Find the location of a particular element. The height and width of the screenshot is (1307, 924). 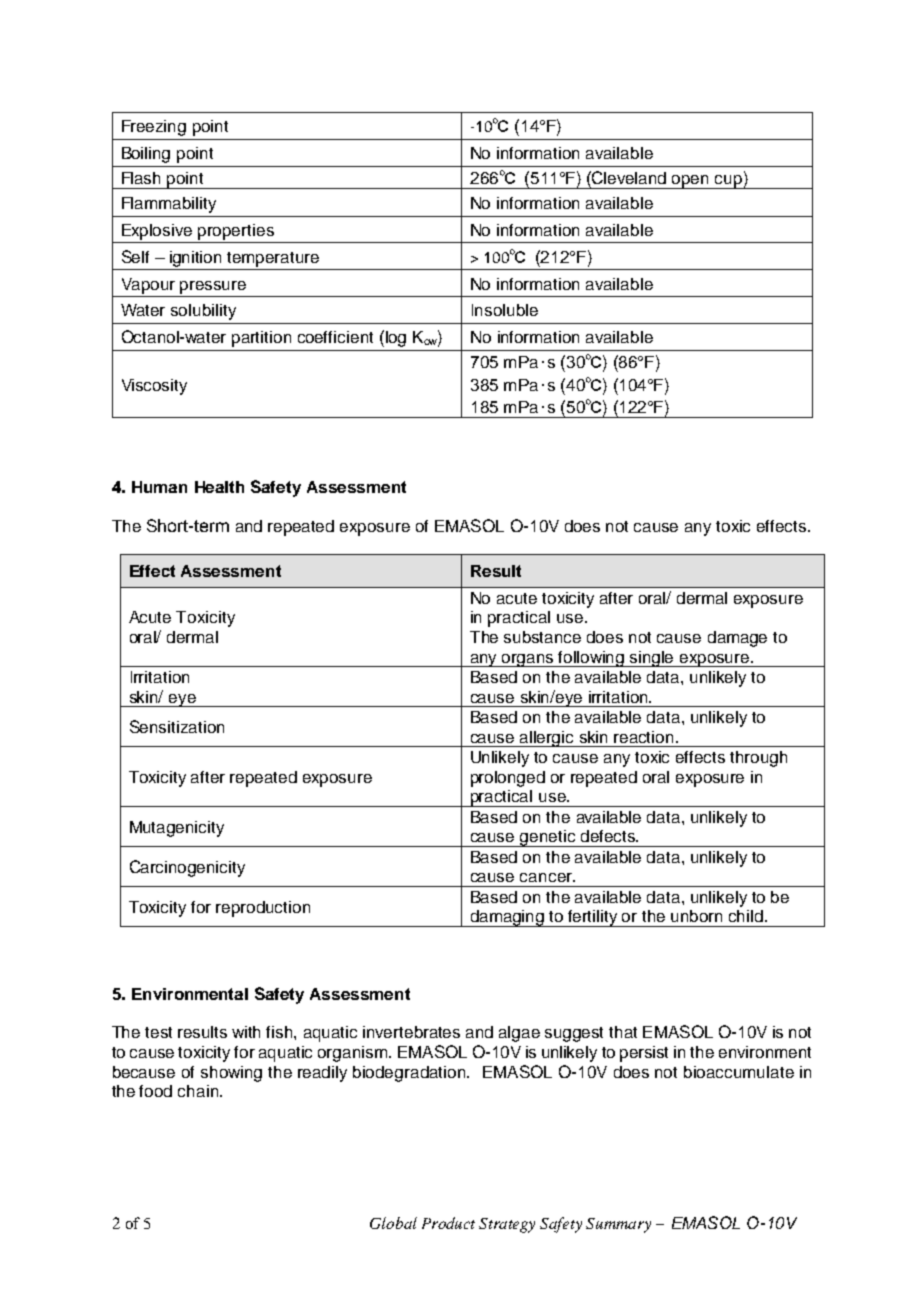

single is located at coordinates (652, 659).
